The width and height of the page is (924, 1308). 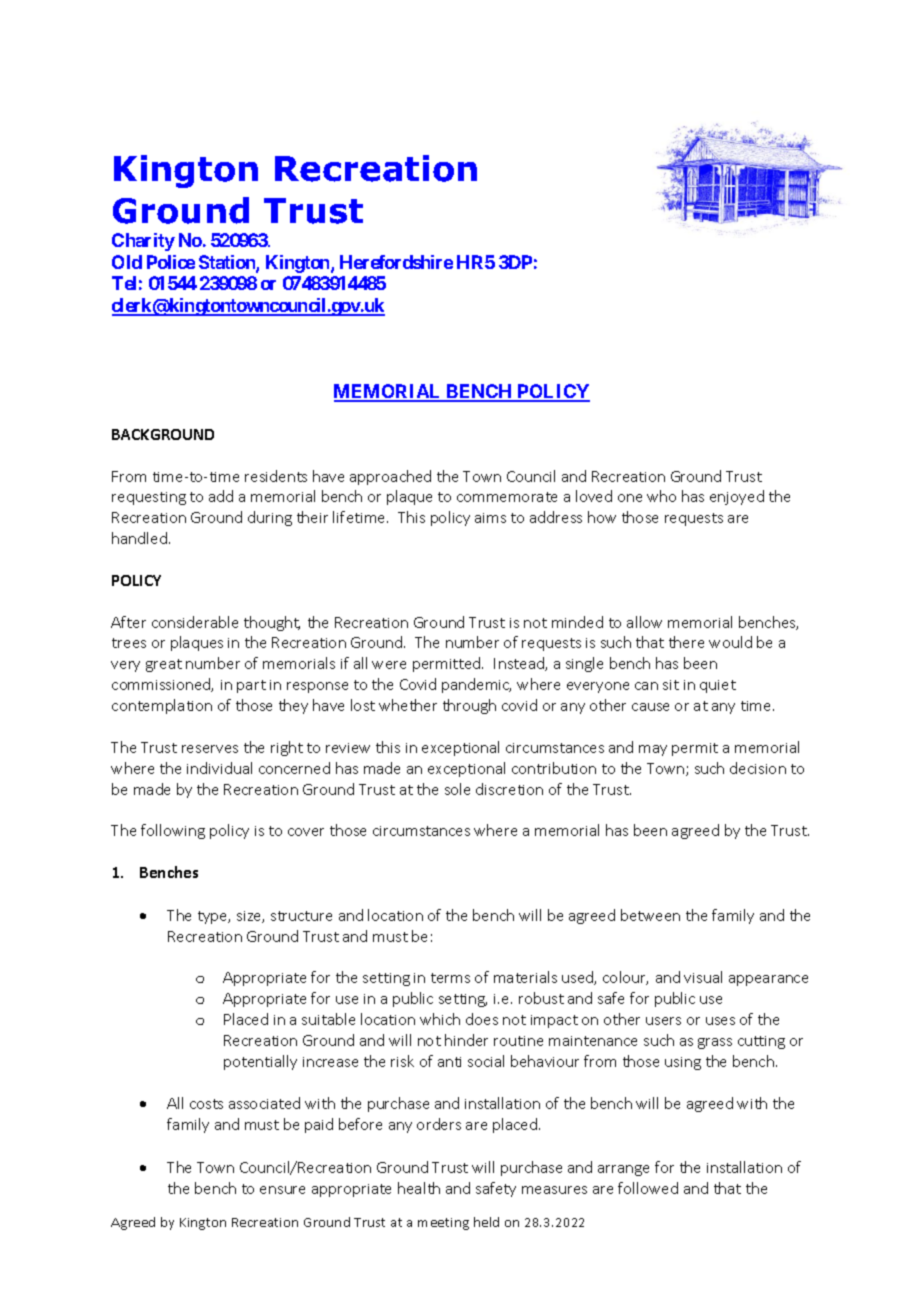 I want to click on health, so click(x=419, y=1188).
